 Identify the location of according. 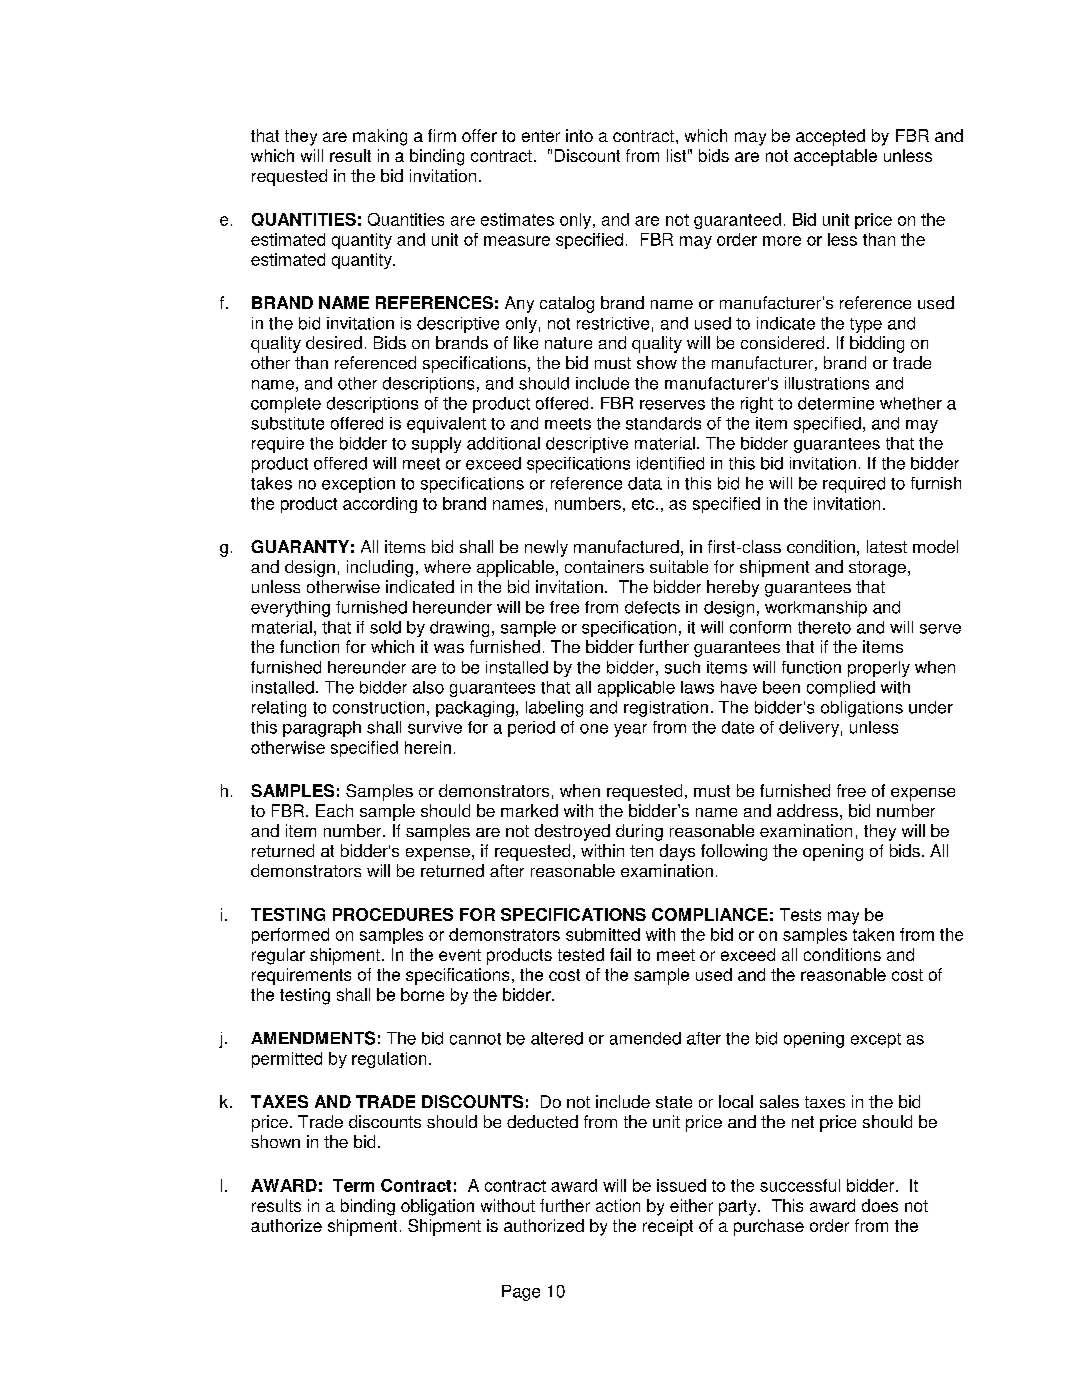
(380, 505).
